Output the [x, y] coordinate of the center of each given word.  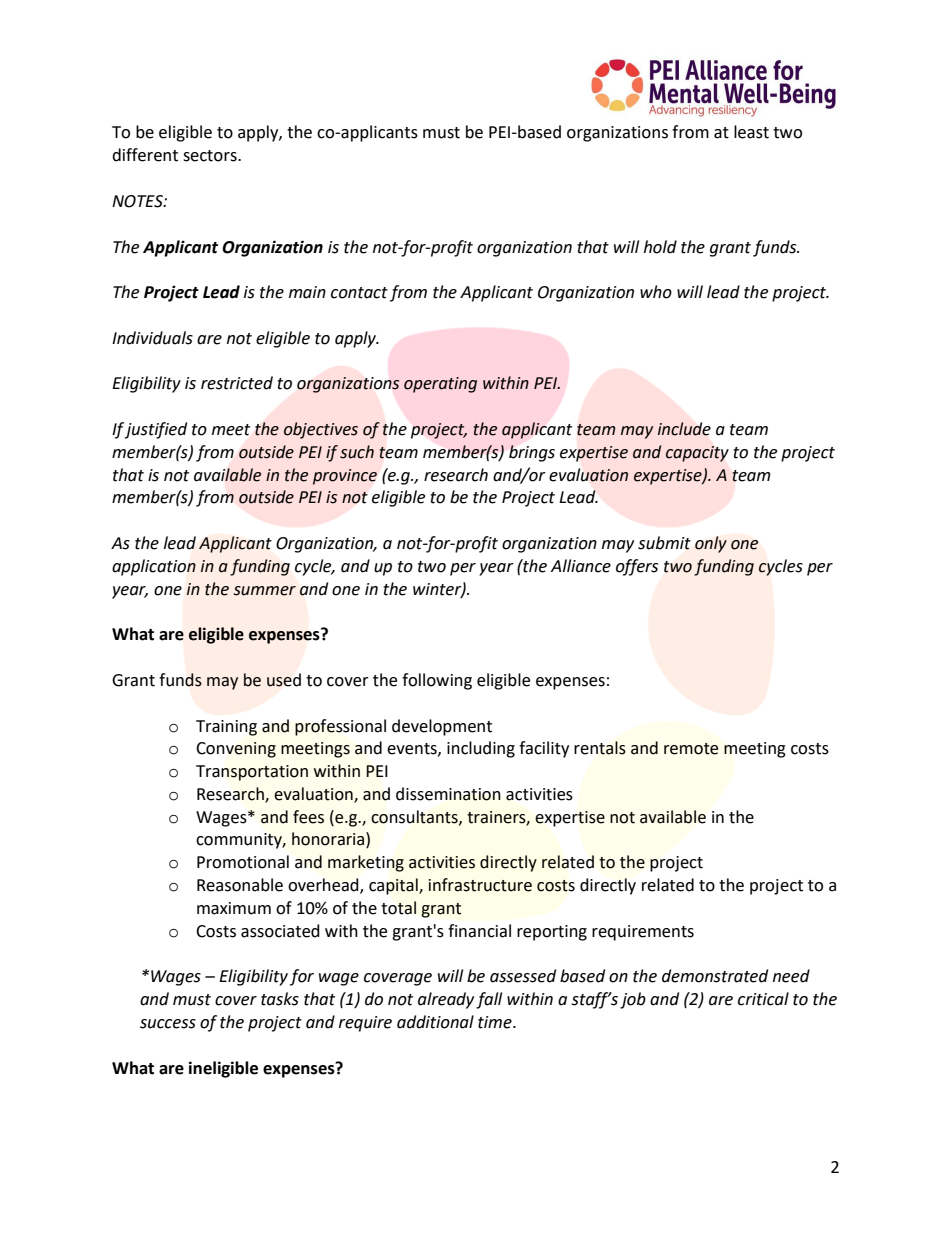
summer [265, 591]
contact [359, 293]
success [168, 1024]
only [711, 544]
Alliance [581, 566]
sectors [211, 156]
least [751, 132]
